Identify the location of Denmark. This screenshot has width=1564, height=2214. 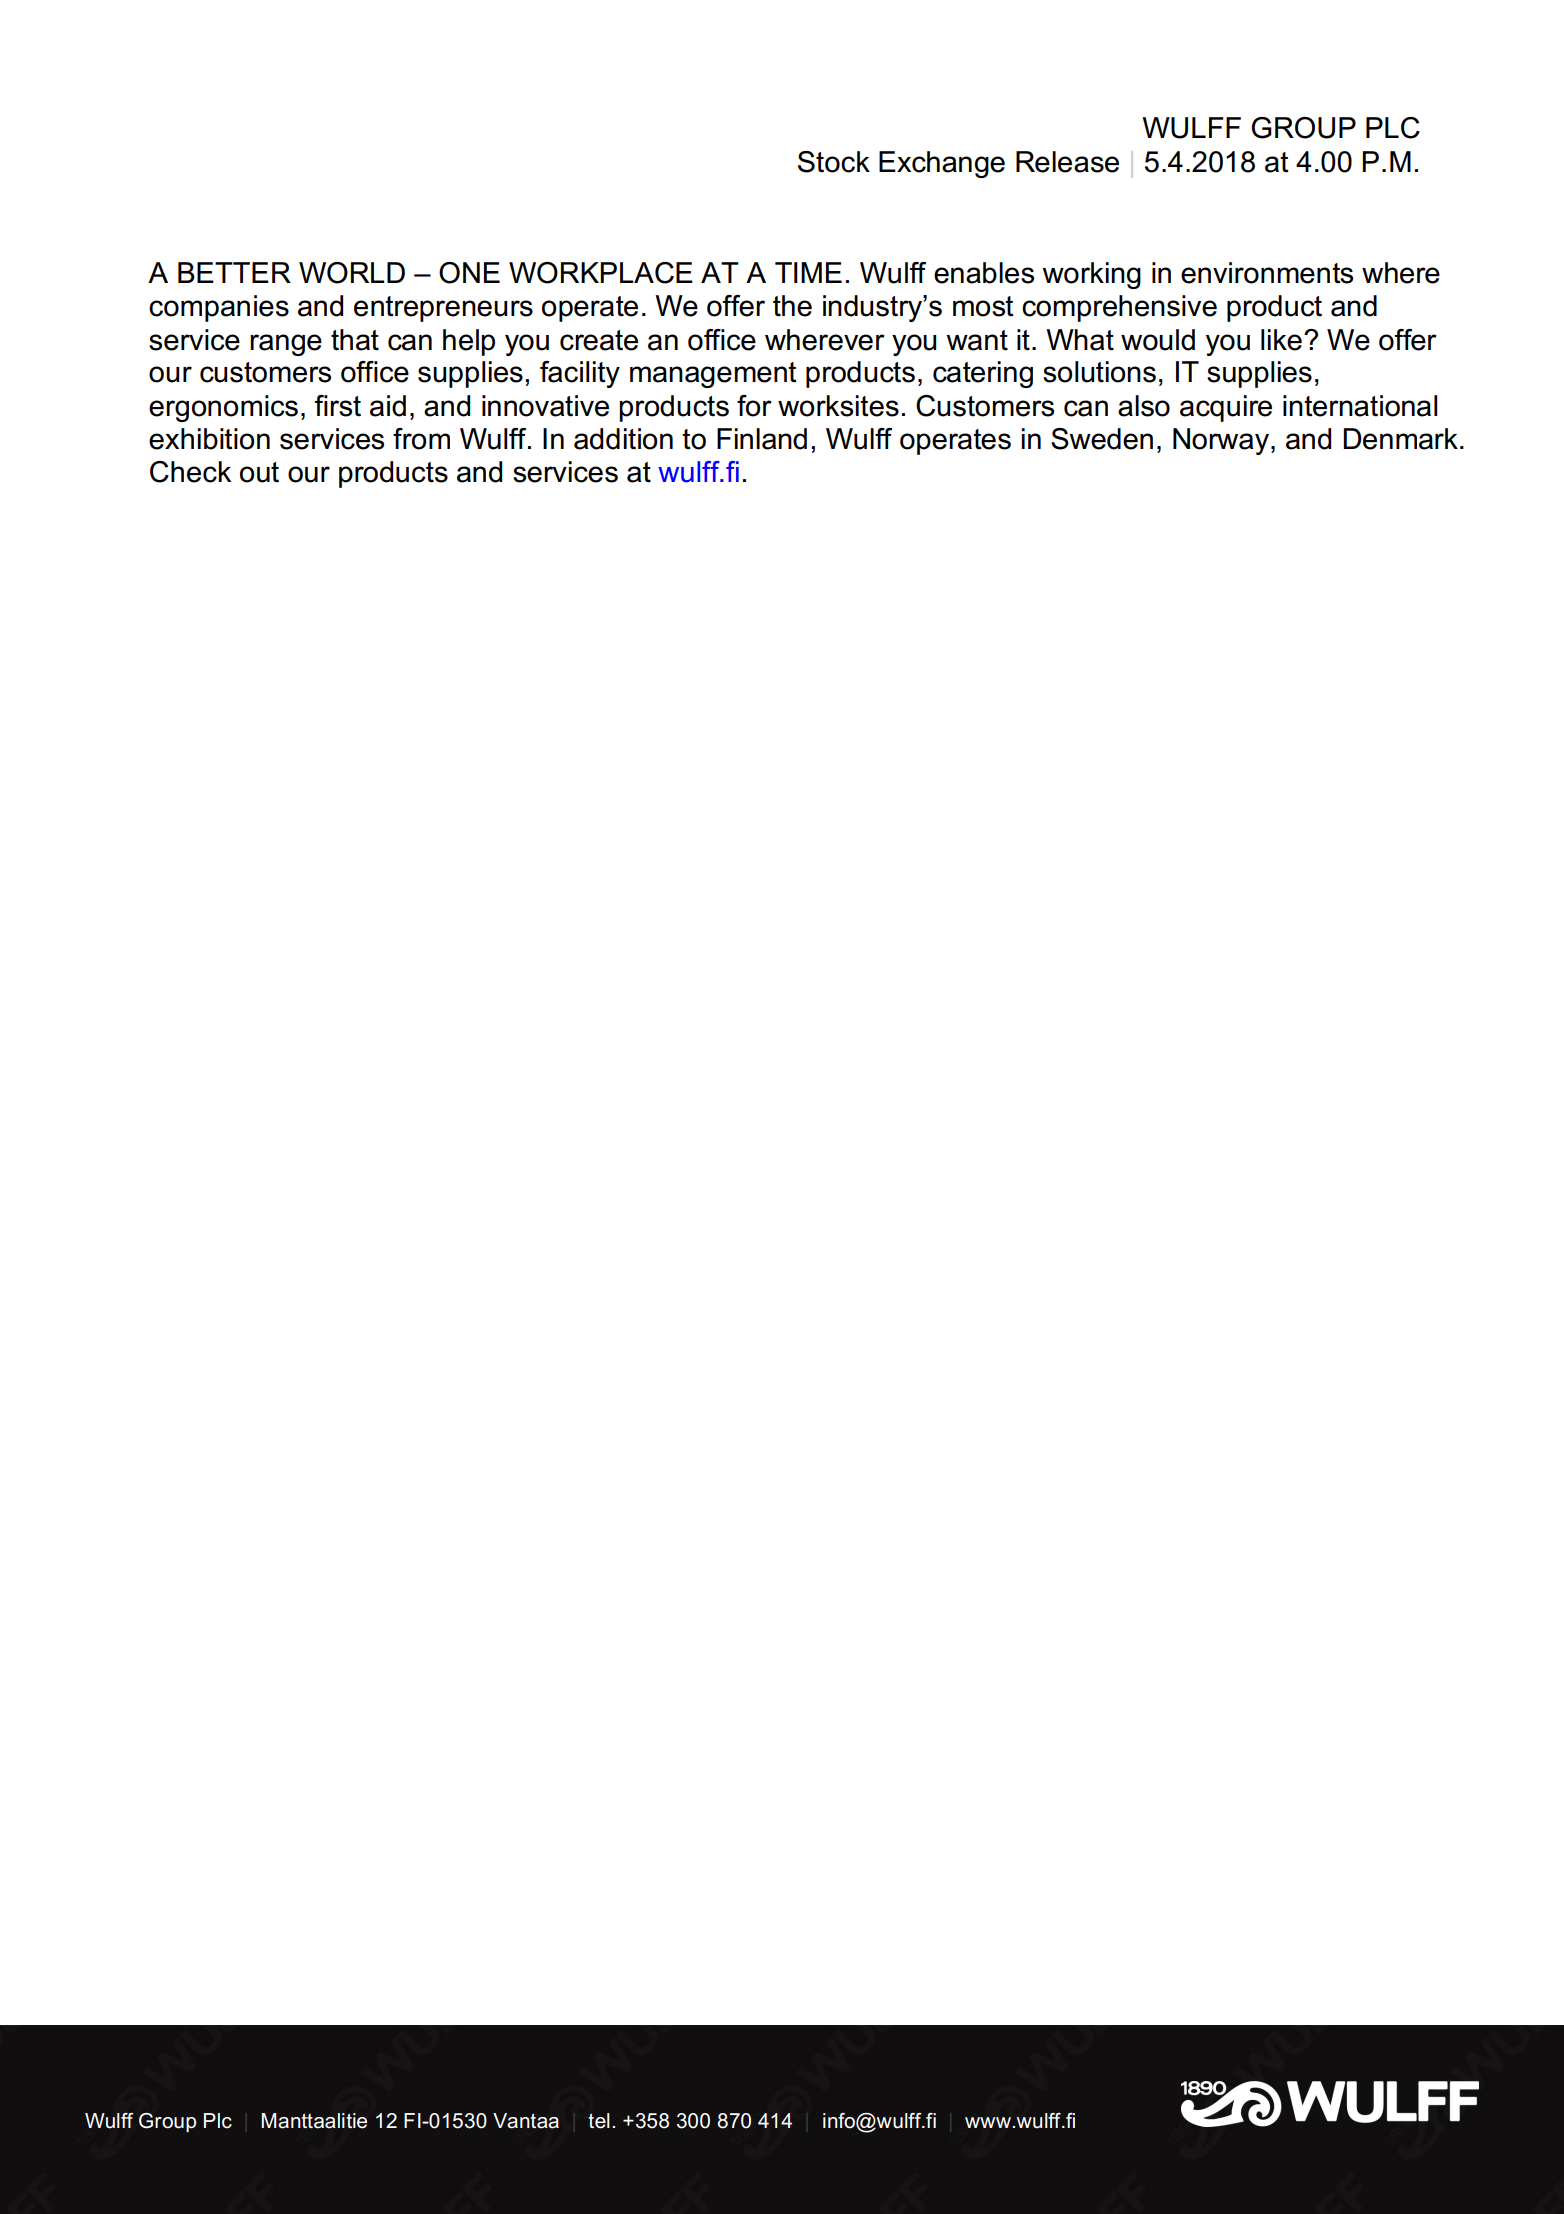
(1400, 439).
